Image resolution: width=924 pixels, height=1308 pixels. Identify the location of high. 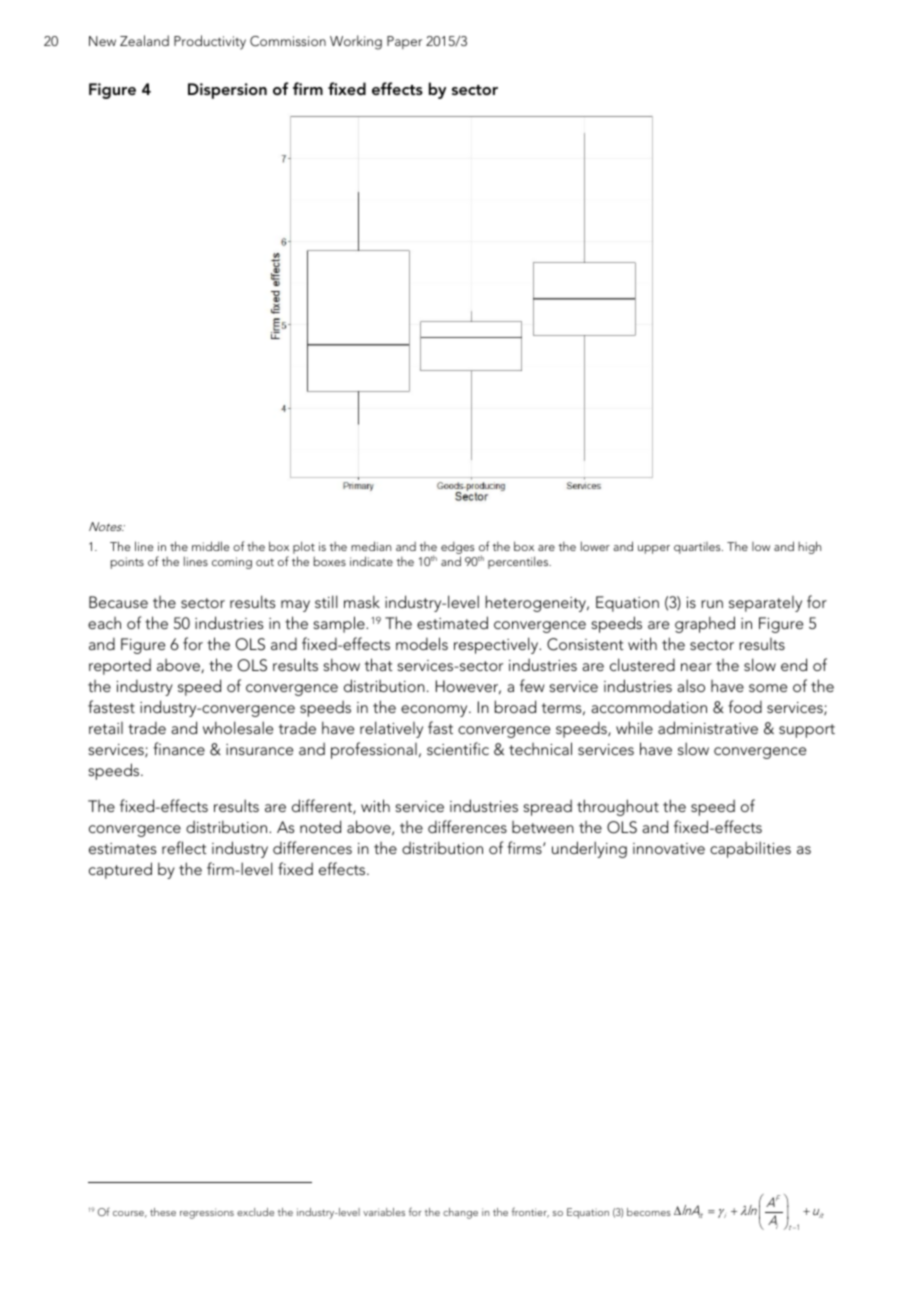
(809, 547).
